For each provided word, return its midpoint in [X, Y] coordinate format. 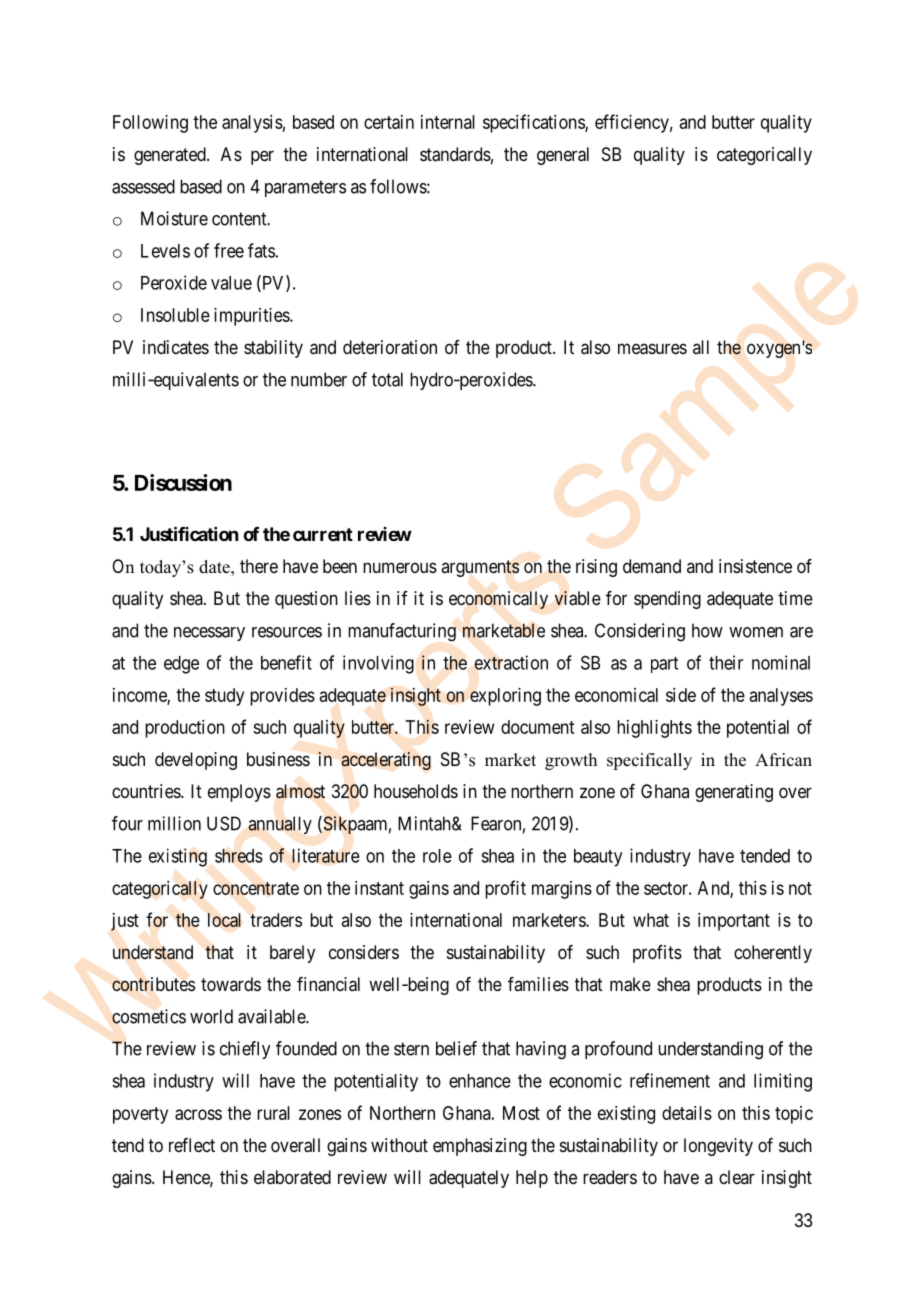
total [387, 379]
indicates [176, 347]
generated [171, 156]
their [726, 662]
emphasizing [480, 1147]
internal [448, 122]
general [563, 156]
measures [652, 349]
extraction [511, 662]
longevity [718, 1147]
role [437, 856]
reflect [192, 1145]
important [734, 922]
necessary [209, 634]
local [224, 920]
